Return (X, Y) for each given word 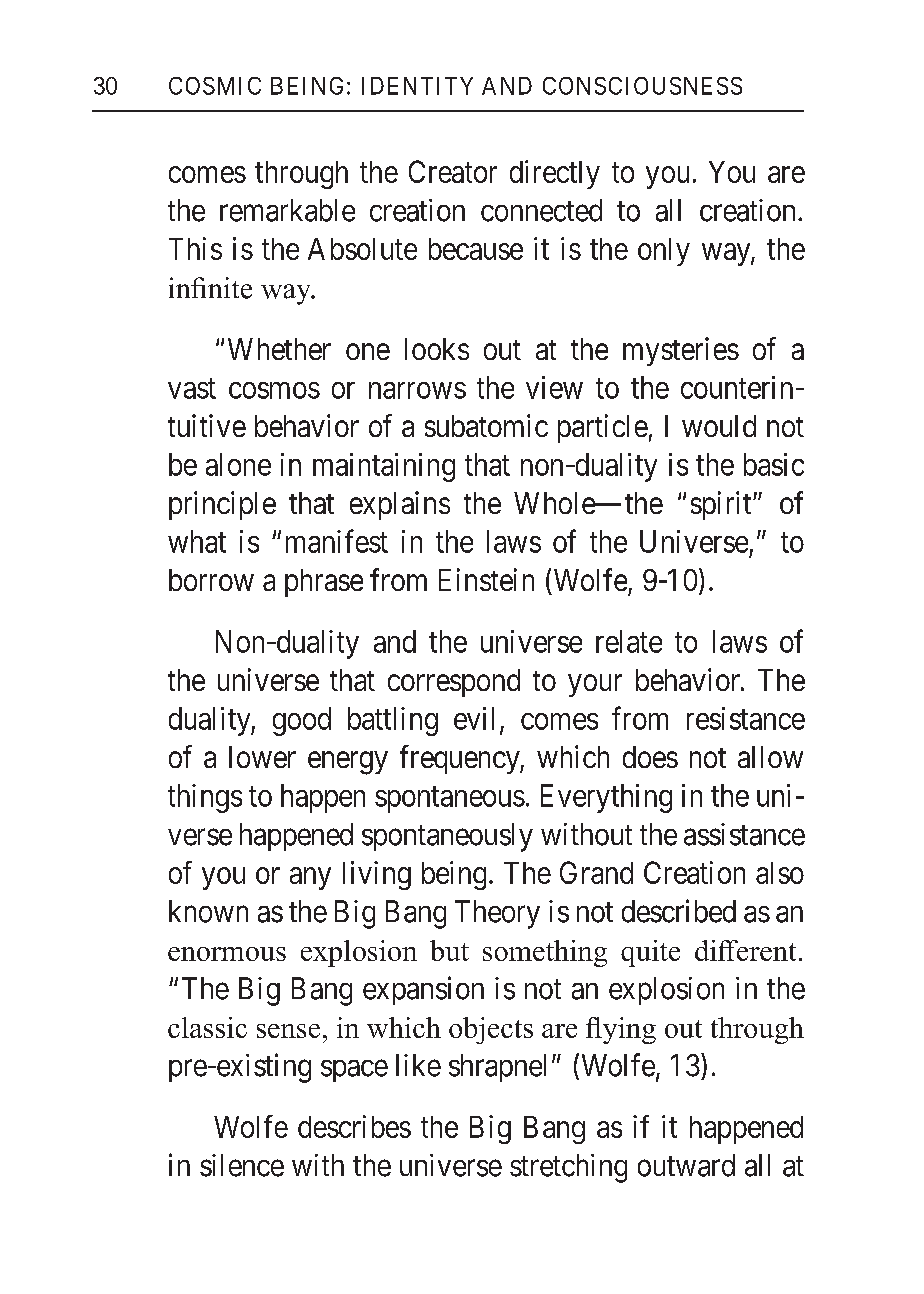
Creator (453, 171)
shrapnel (497, 1068)
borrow (211, 580)
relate (629, 641)
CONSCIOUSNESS (642, 86)
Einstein (486, 579)
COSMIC (215, 86)
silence (242, 1165)
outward (686, 1165)
